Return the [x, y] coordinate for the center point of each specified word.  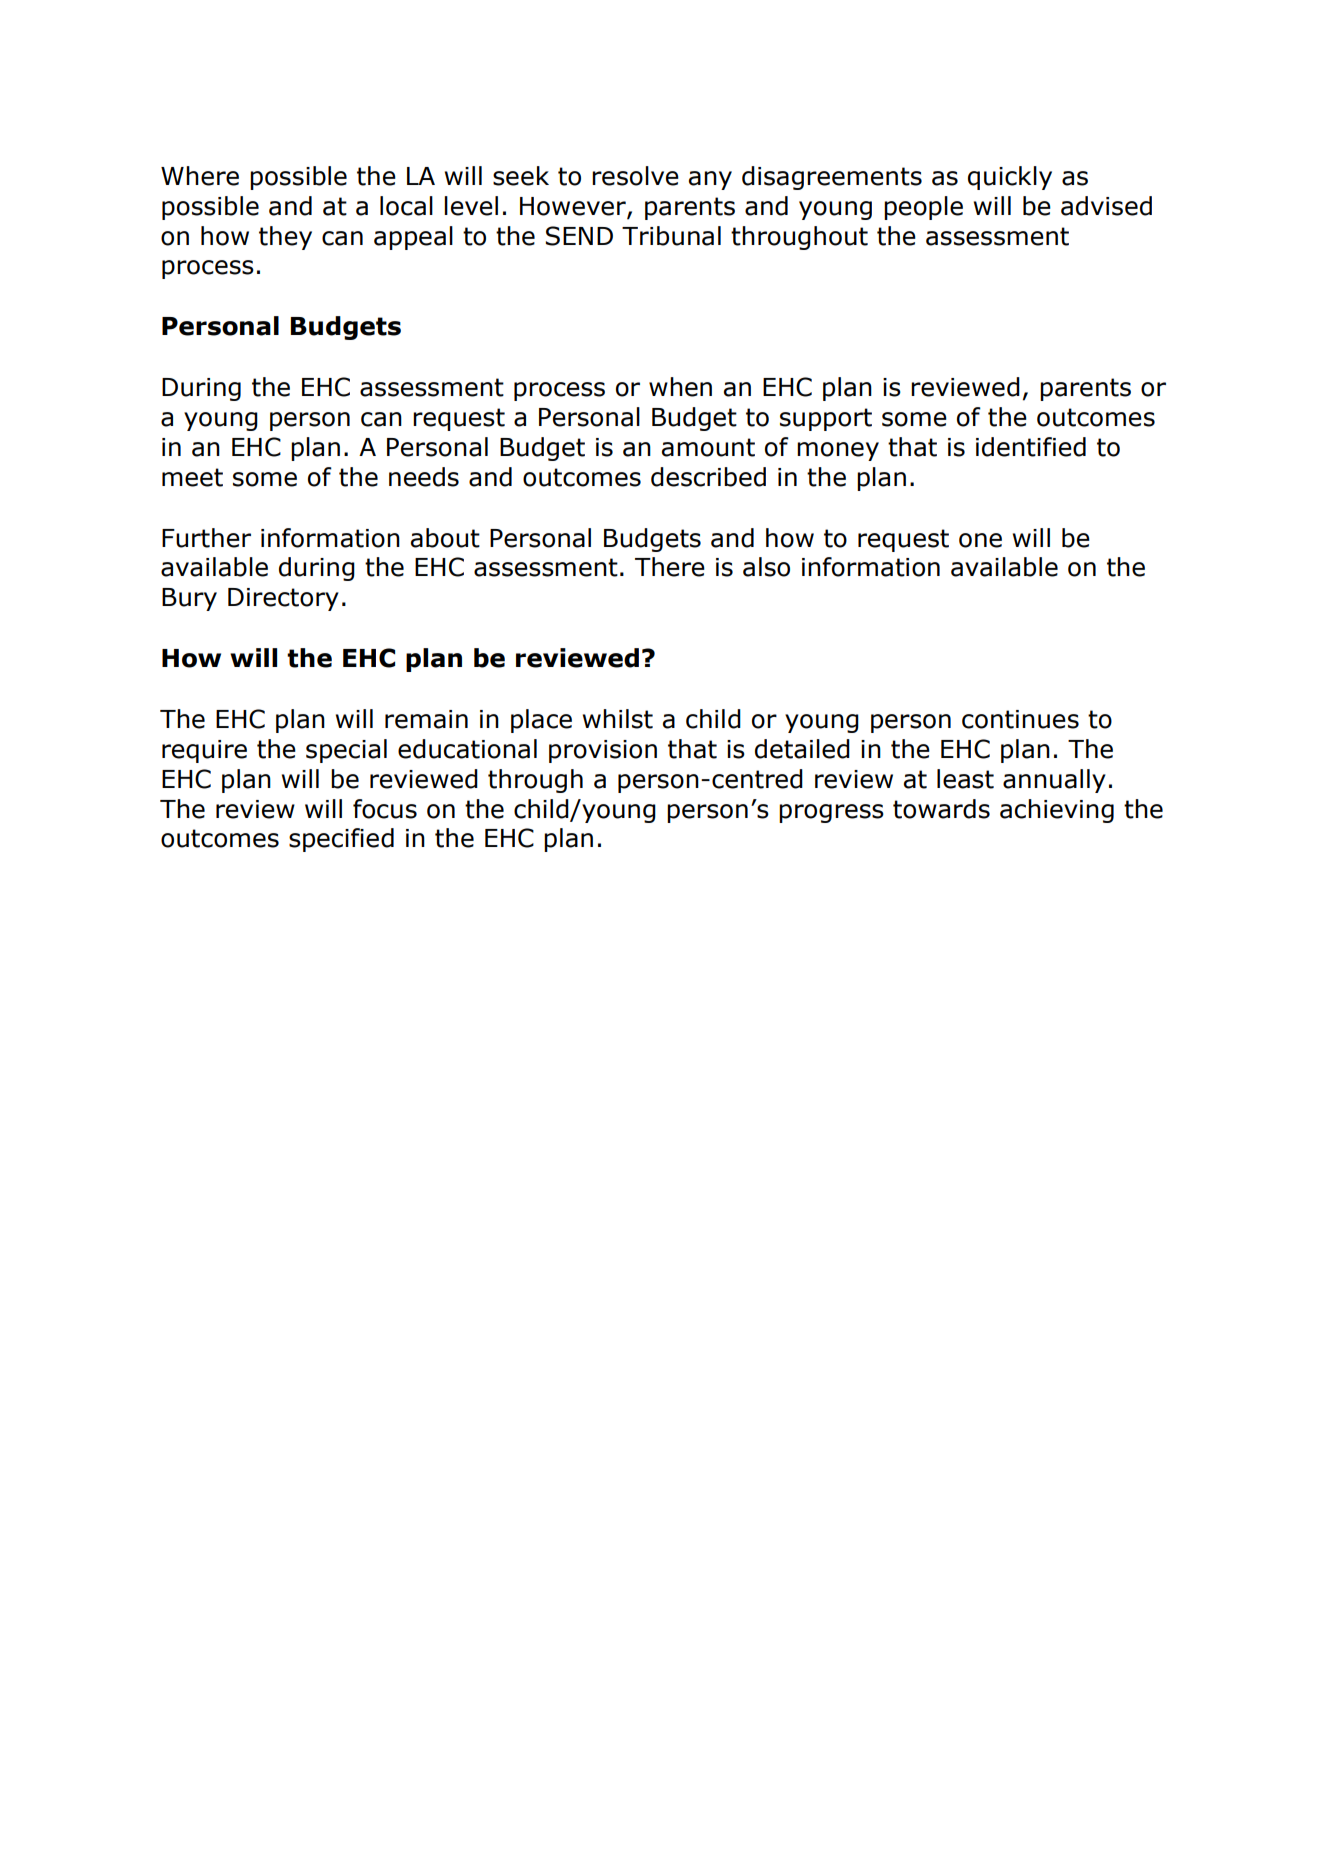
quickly [1010, 178]
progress [831, 813]
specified [341, 840]
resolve [635, 176]
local [406, 206]
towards [941, 809]
